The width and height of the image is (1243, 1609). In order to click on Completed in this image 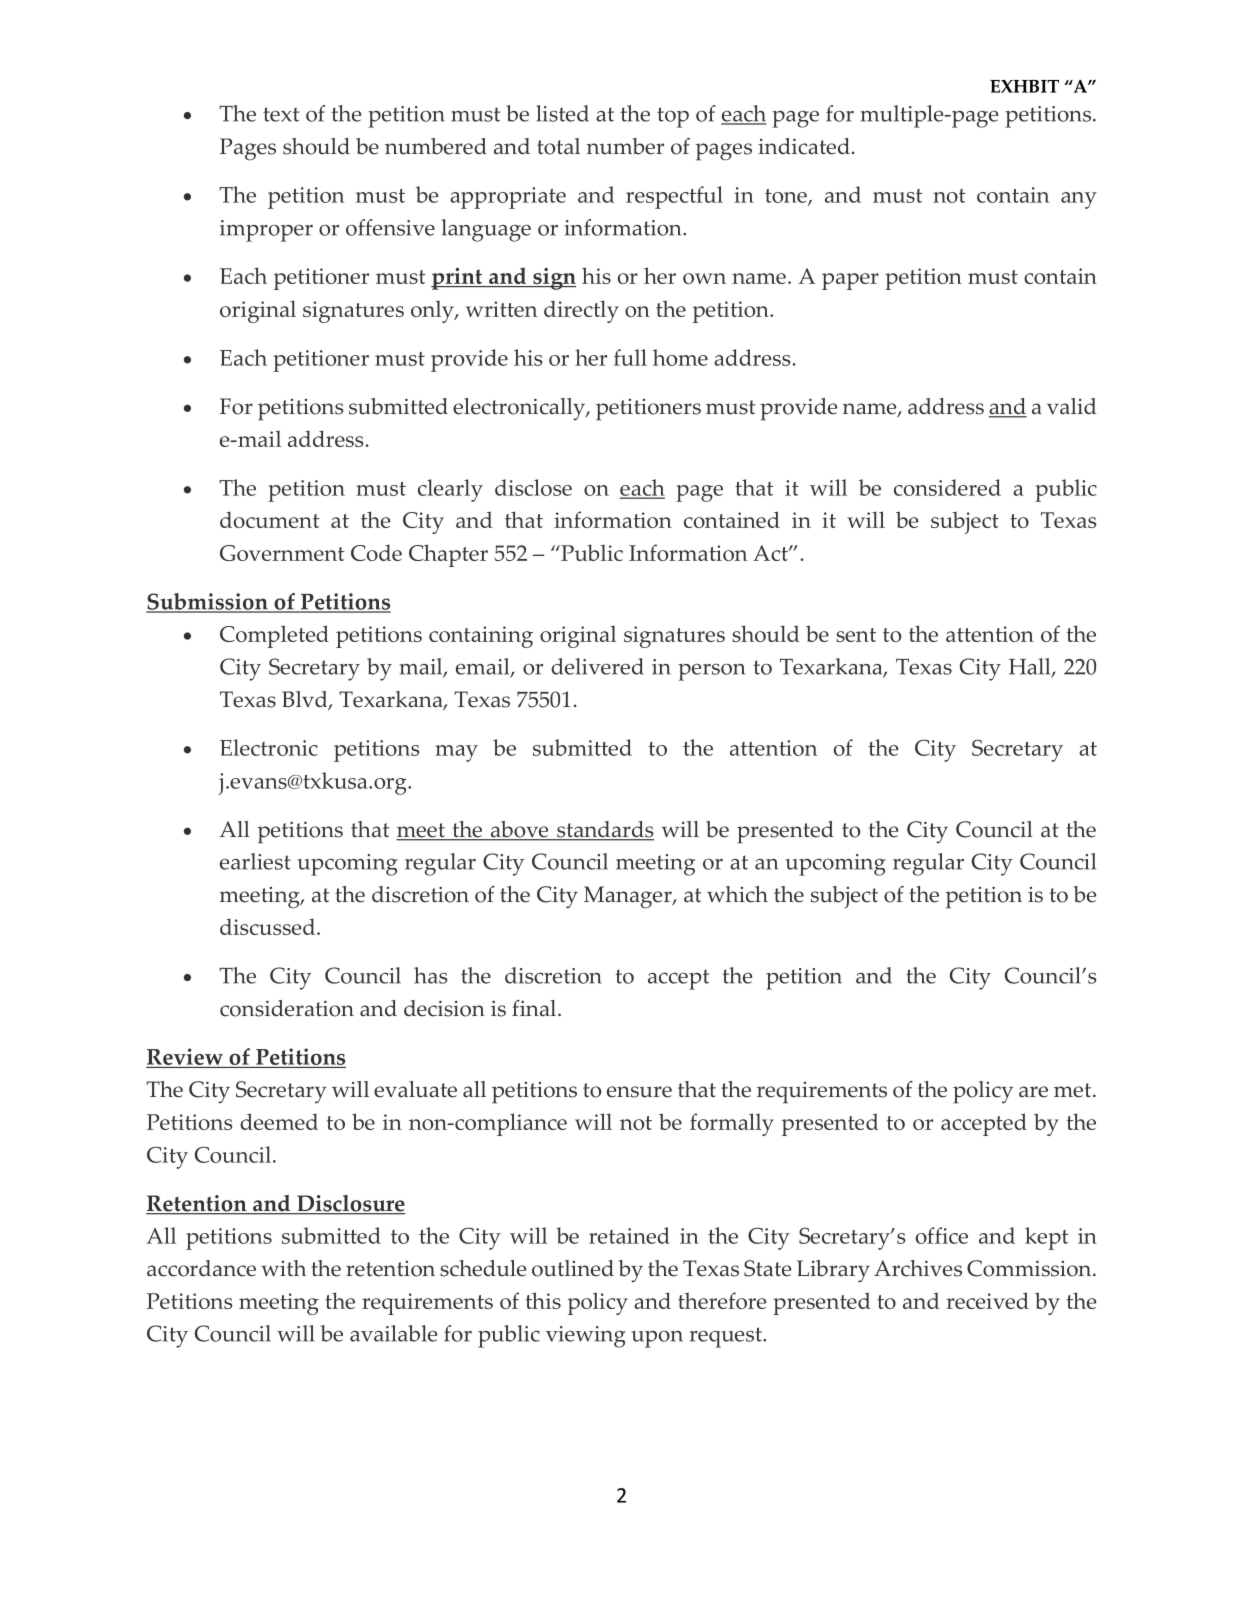, I will do `click(274, 636)`.
